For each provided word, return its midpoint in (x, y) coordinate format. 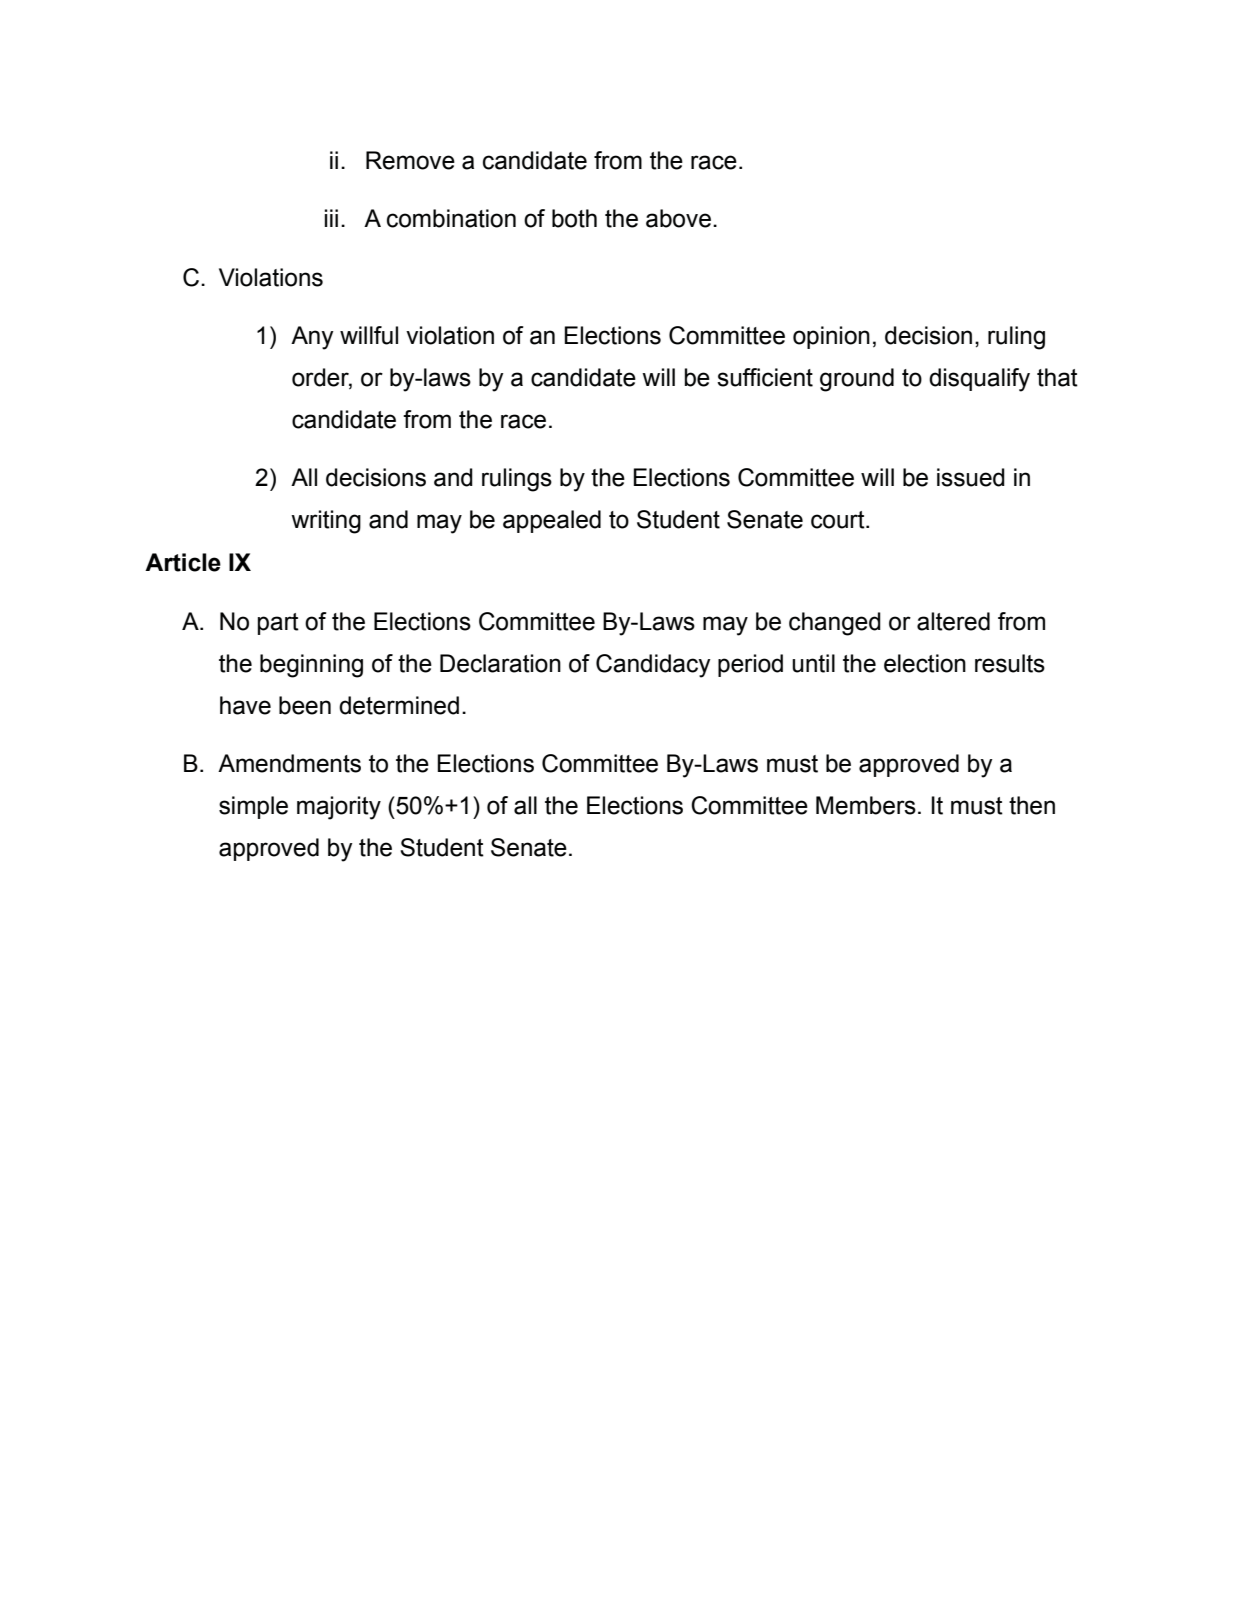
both (574, 218)
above (678, 218)
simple (253, 807)
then (1032, 805)
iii (331, 218)
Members (866, 805)
